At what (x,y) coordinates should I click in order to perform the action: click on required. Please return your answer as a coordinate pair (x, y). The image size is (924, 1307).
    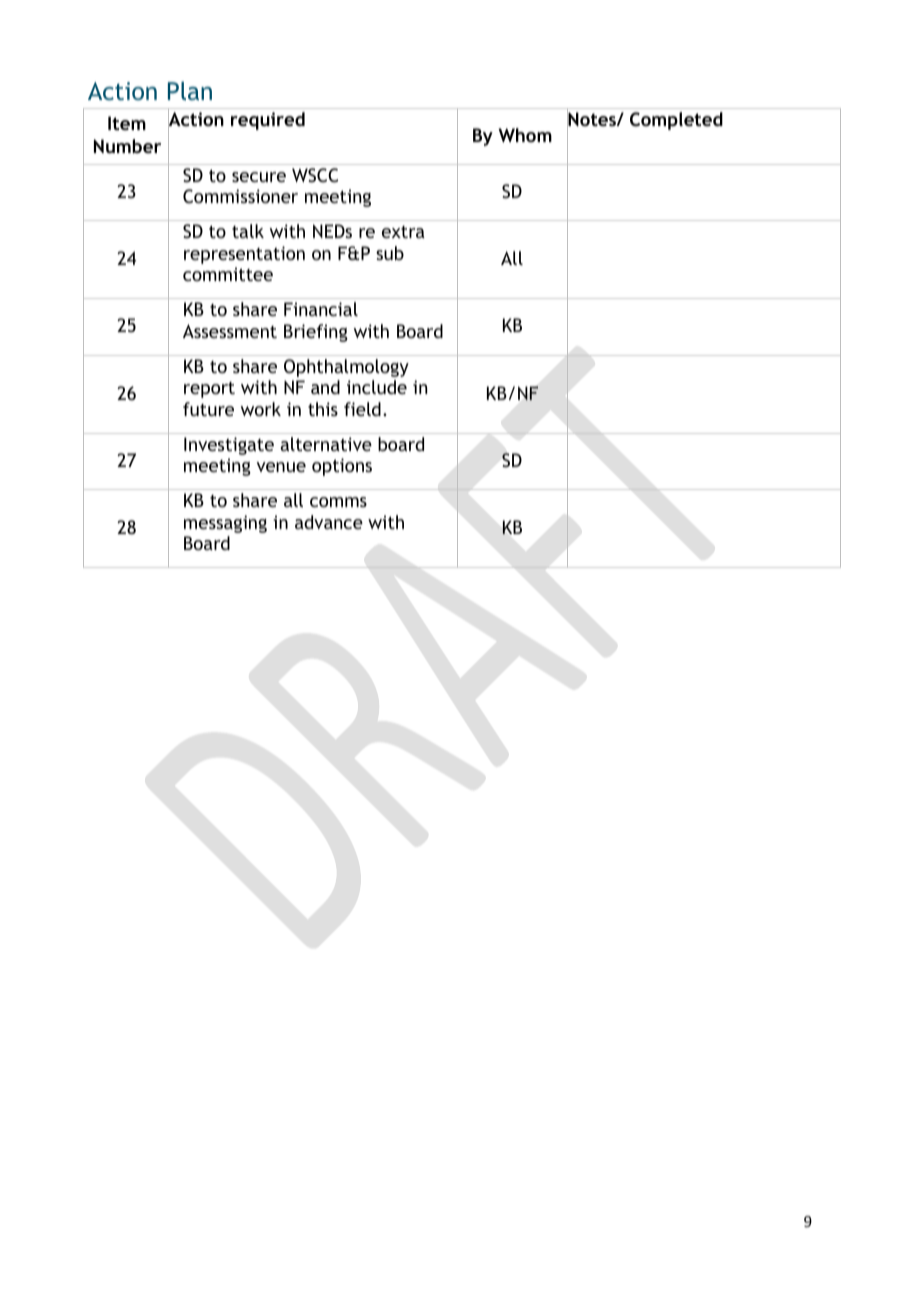
    Looking at the image, I should click on (268, 121).
